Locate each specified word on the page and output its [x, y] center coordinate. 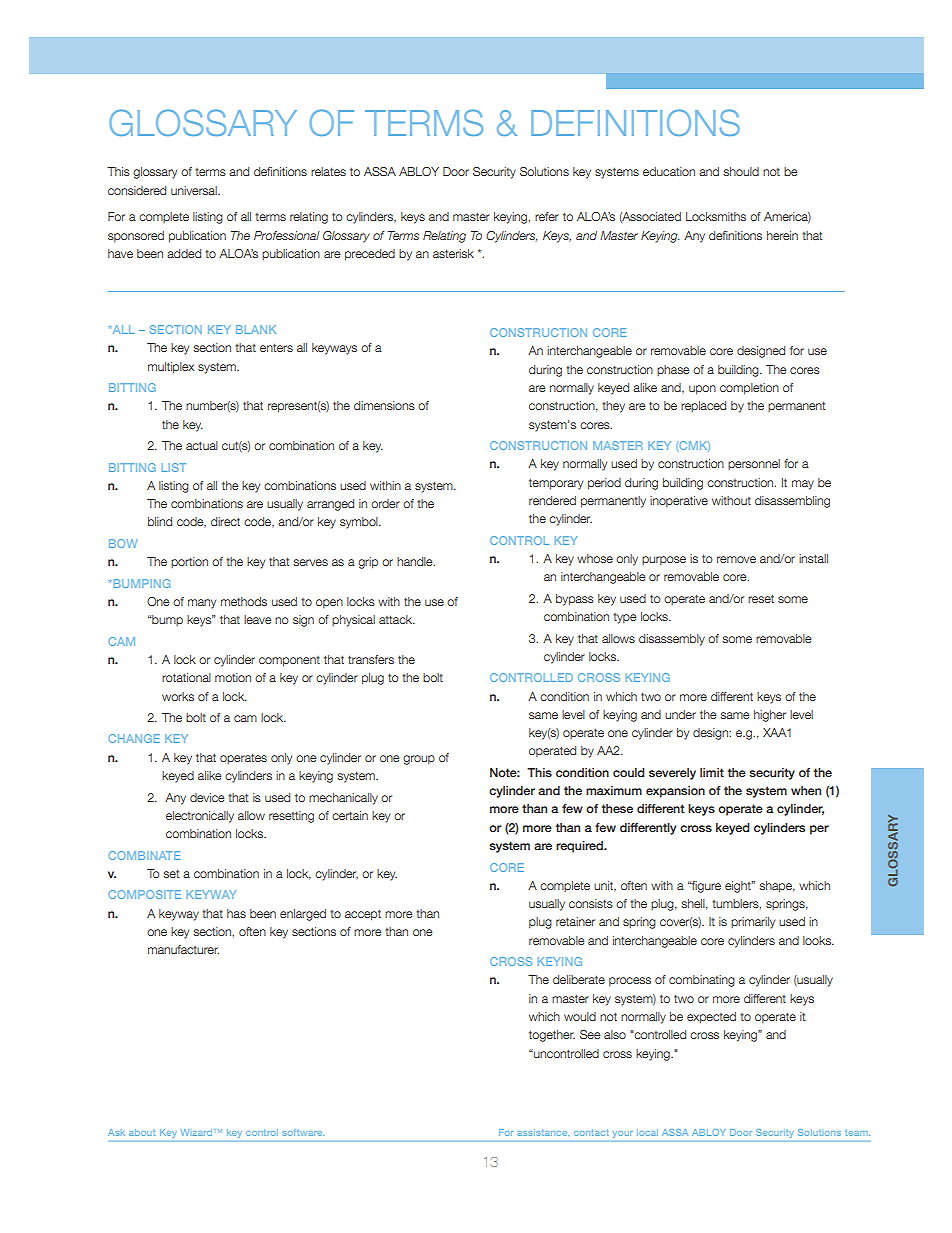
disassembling [792, 502]
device [207, 797]
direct [225, 521]
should [741, 171]
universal [195, 190]
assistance [543, 1132]
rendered [552, 500]
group [419, 760]
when [806, 790]
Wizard [196, 1132]
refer [547, 216]
